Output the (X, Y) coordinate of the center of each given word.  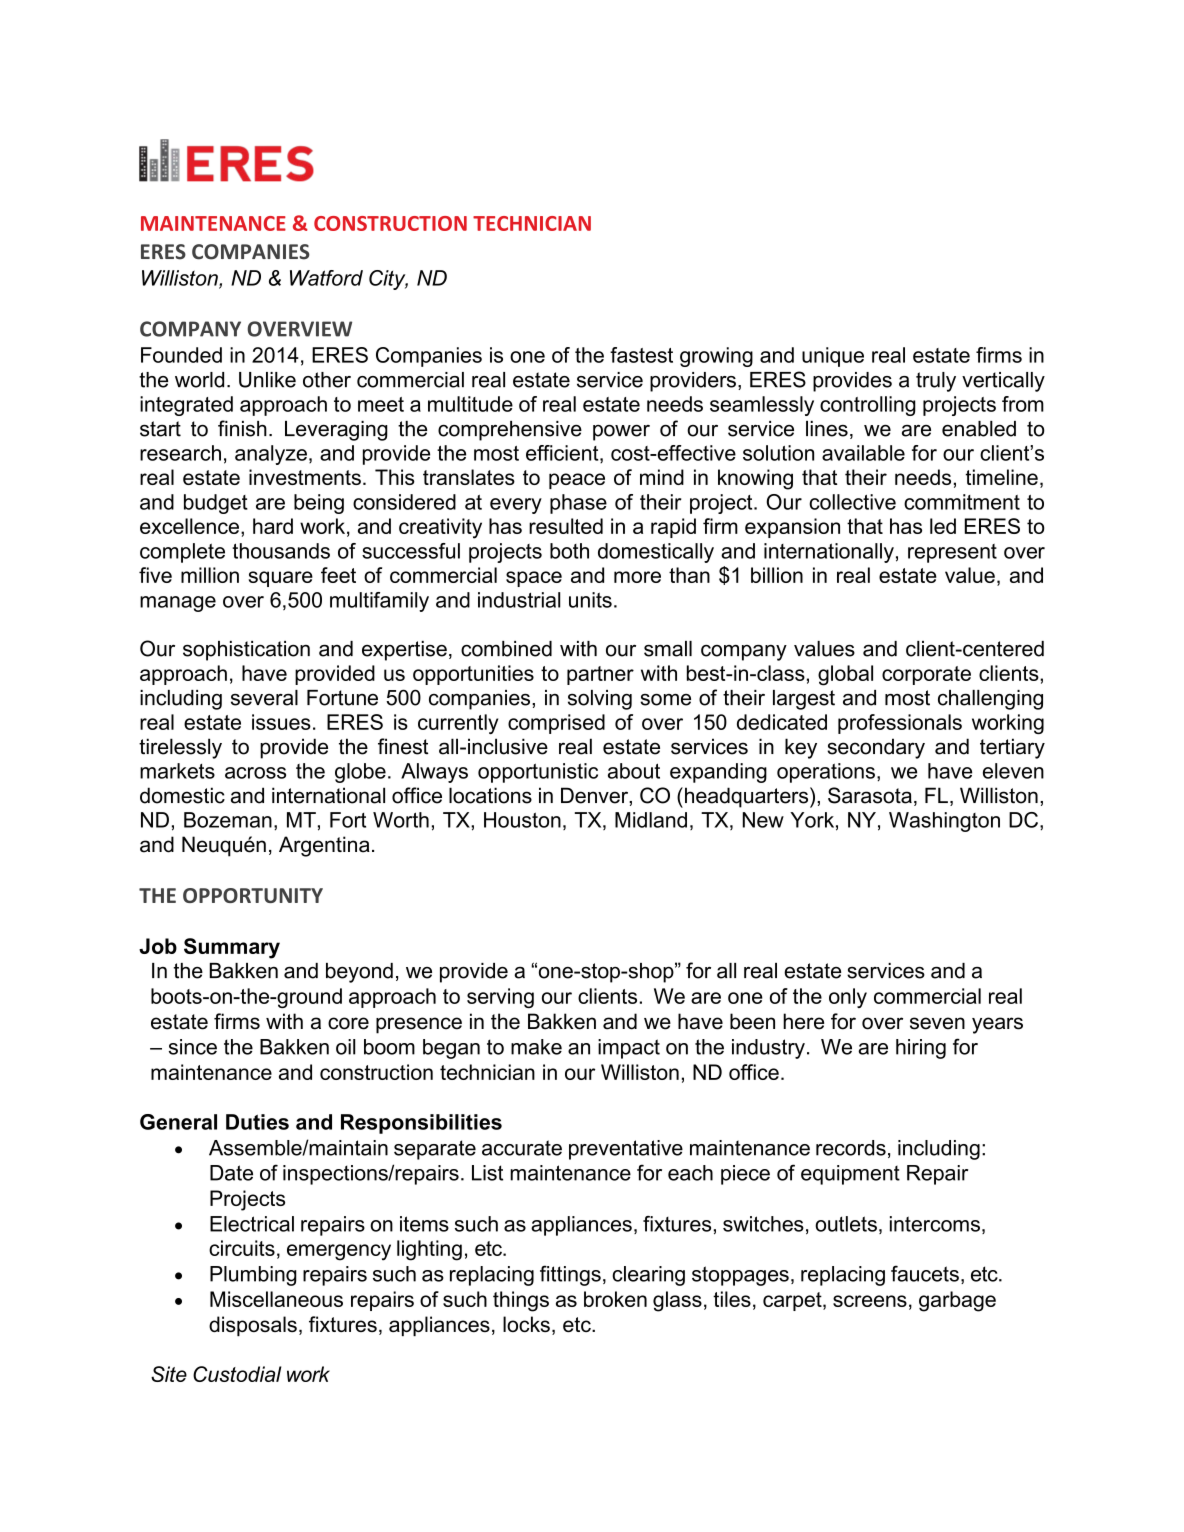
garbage (957, 1301)
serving (500, 998)
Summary (232, 948)
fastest (641, 355)
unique (833, 357)
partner (600, 675)
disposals (253, 1326)
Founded (181, 355)
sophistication (246, 651)
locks (526, 1324)
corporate (926, 675)
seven (937, 1023)
